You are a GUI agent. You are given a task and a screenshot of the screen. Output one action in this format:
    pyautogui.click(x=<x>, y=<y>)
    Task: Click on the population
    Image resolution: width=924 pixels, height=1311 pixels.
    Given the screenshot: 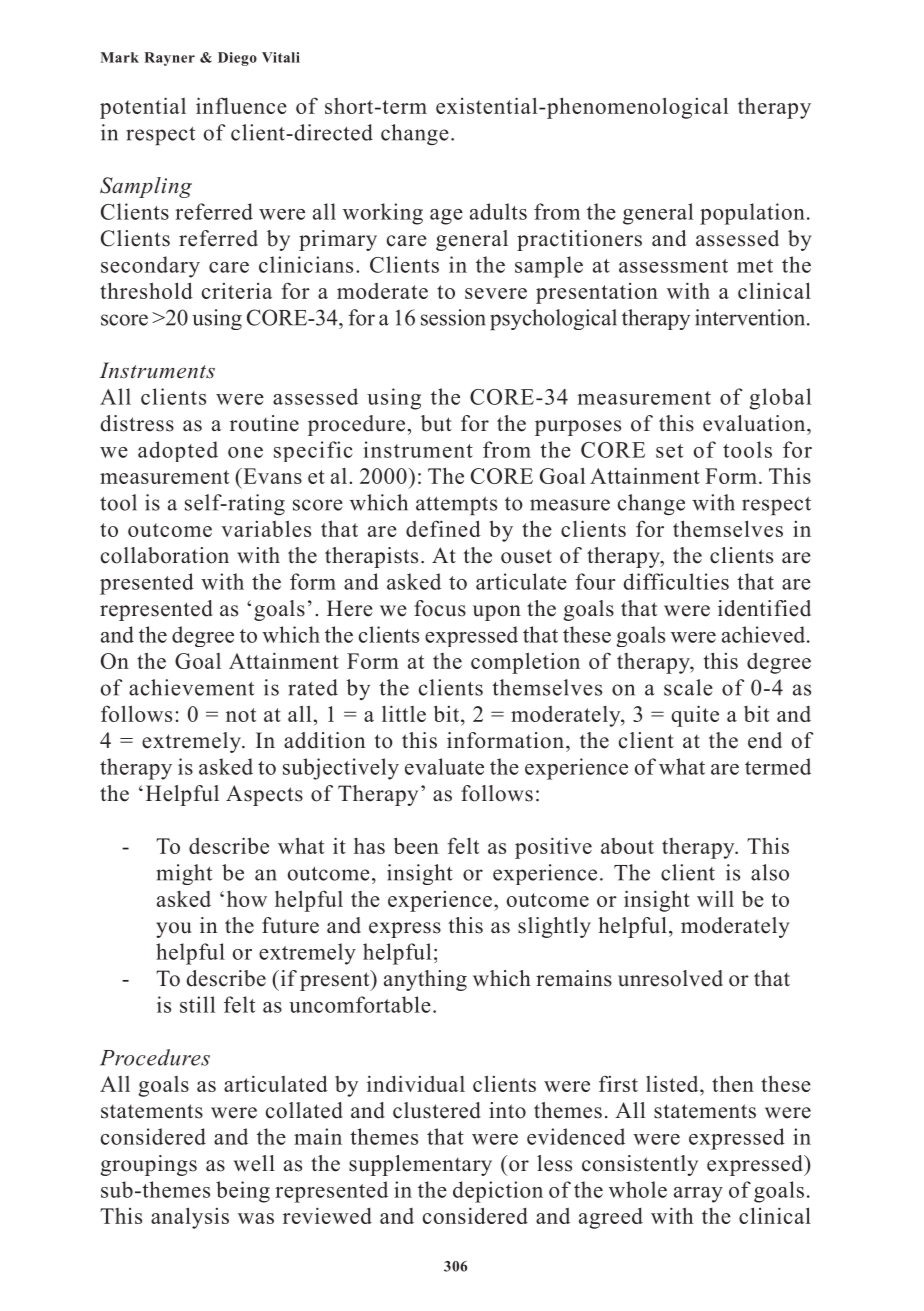 What is the action you would take?
    pyautogui.click(x=752, y=214)
